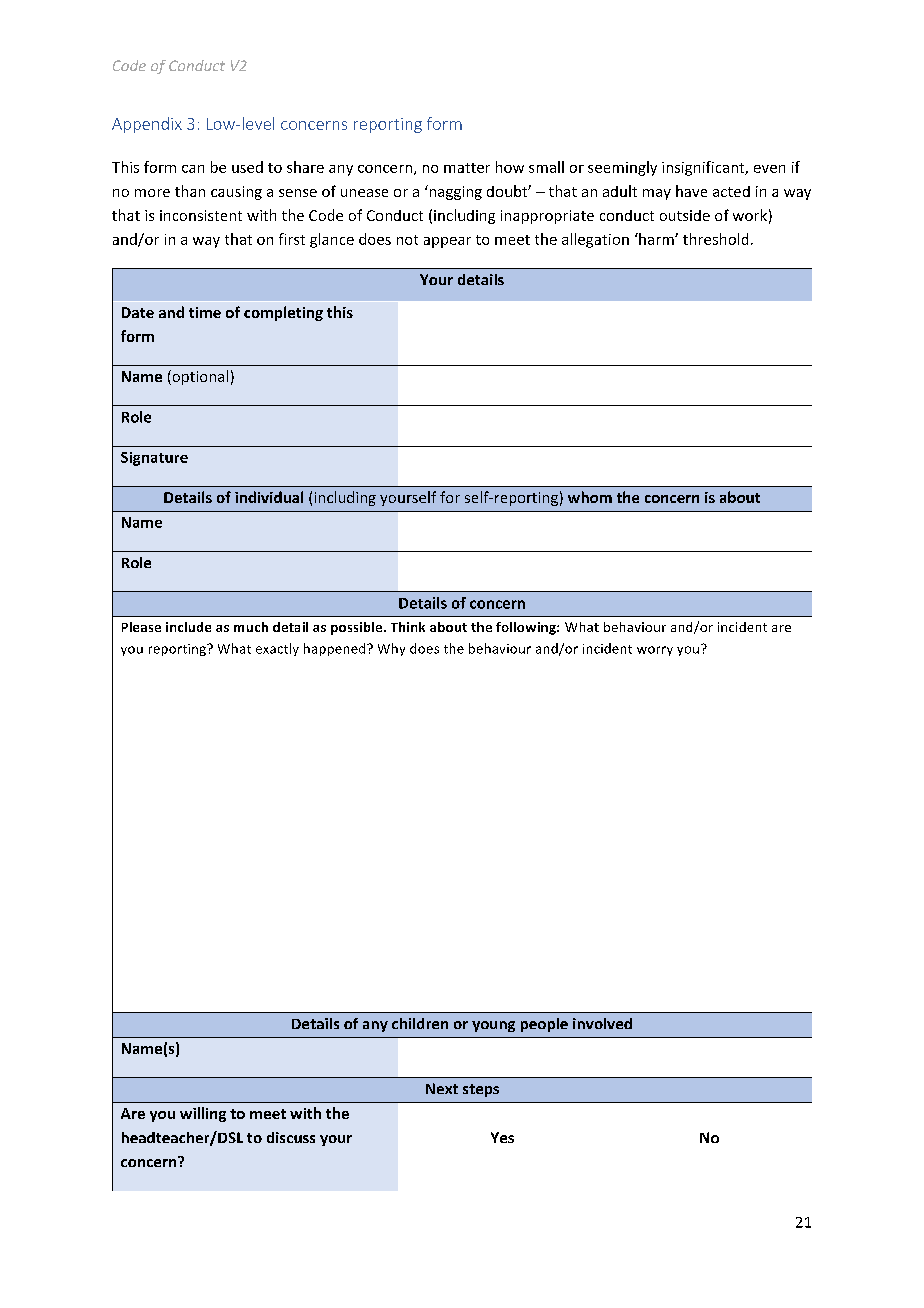  I want to click on exactly, so click(277, 649).
